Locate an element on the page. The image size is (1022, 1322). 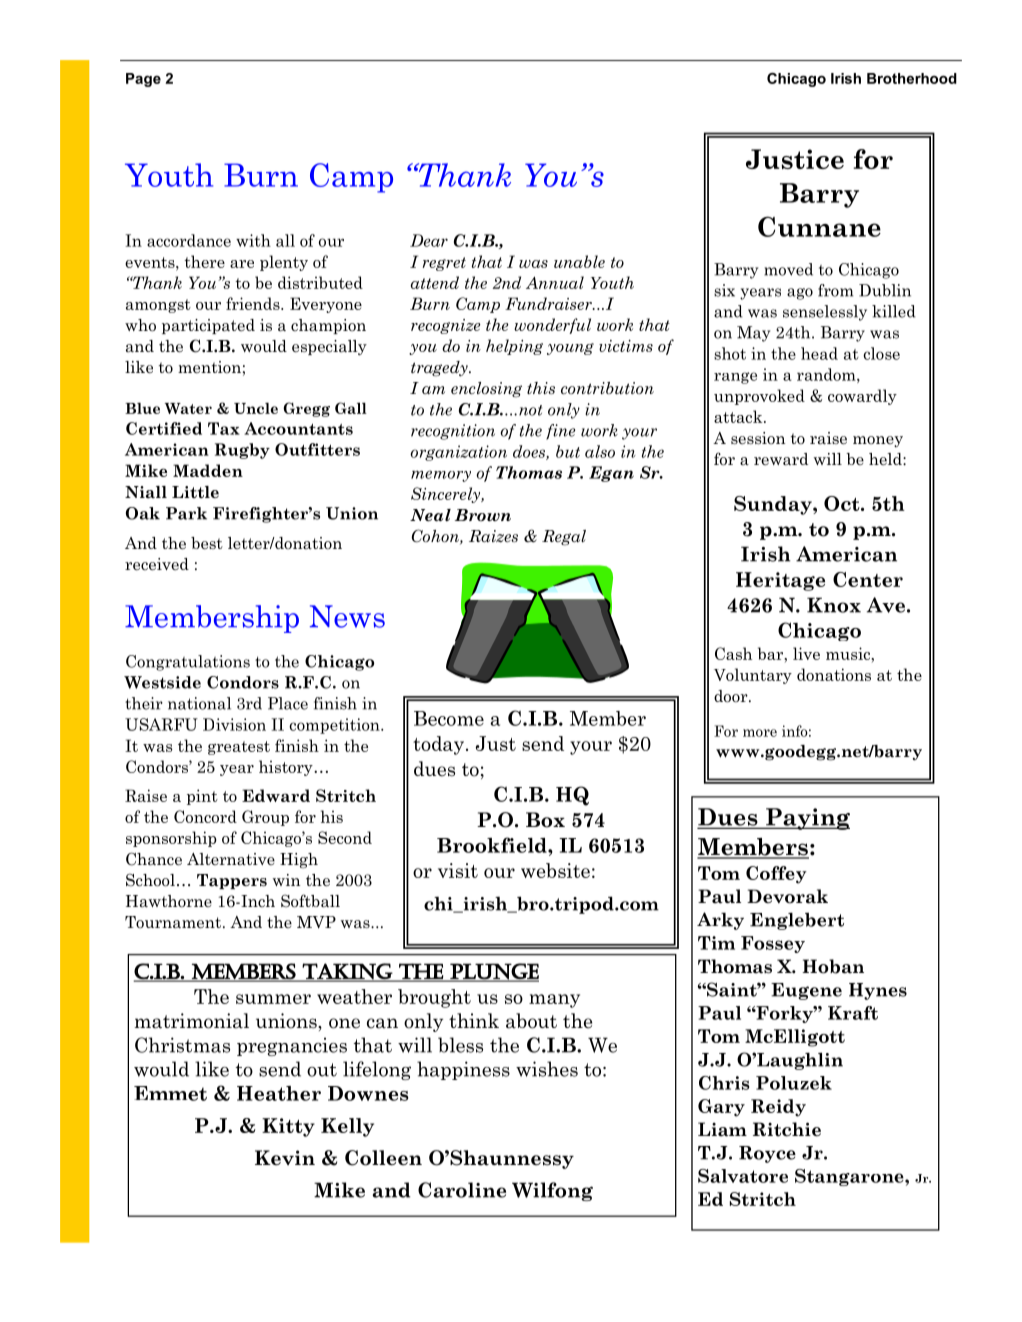
Brotherhood is located at coordinates (912, 78).
